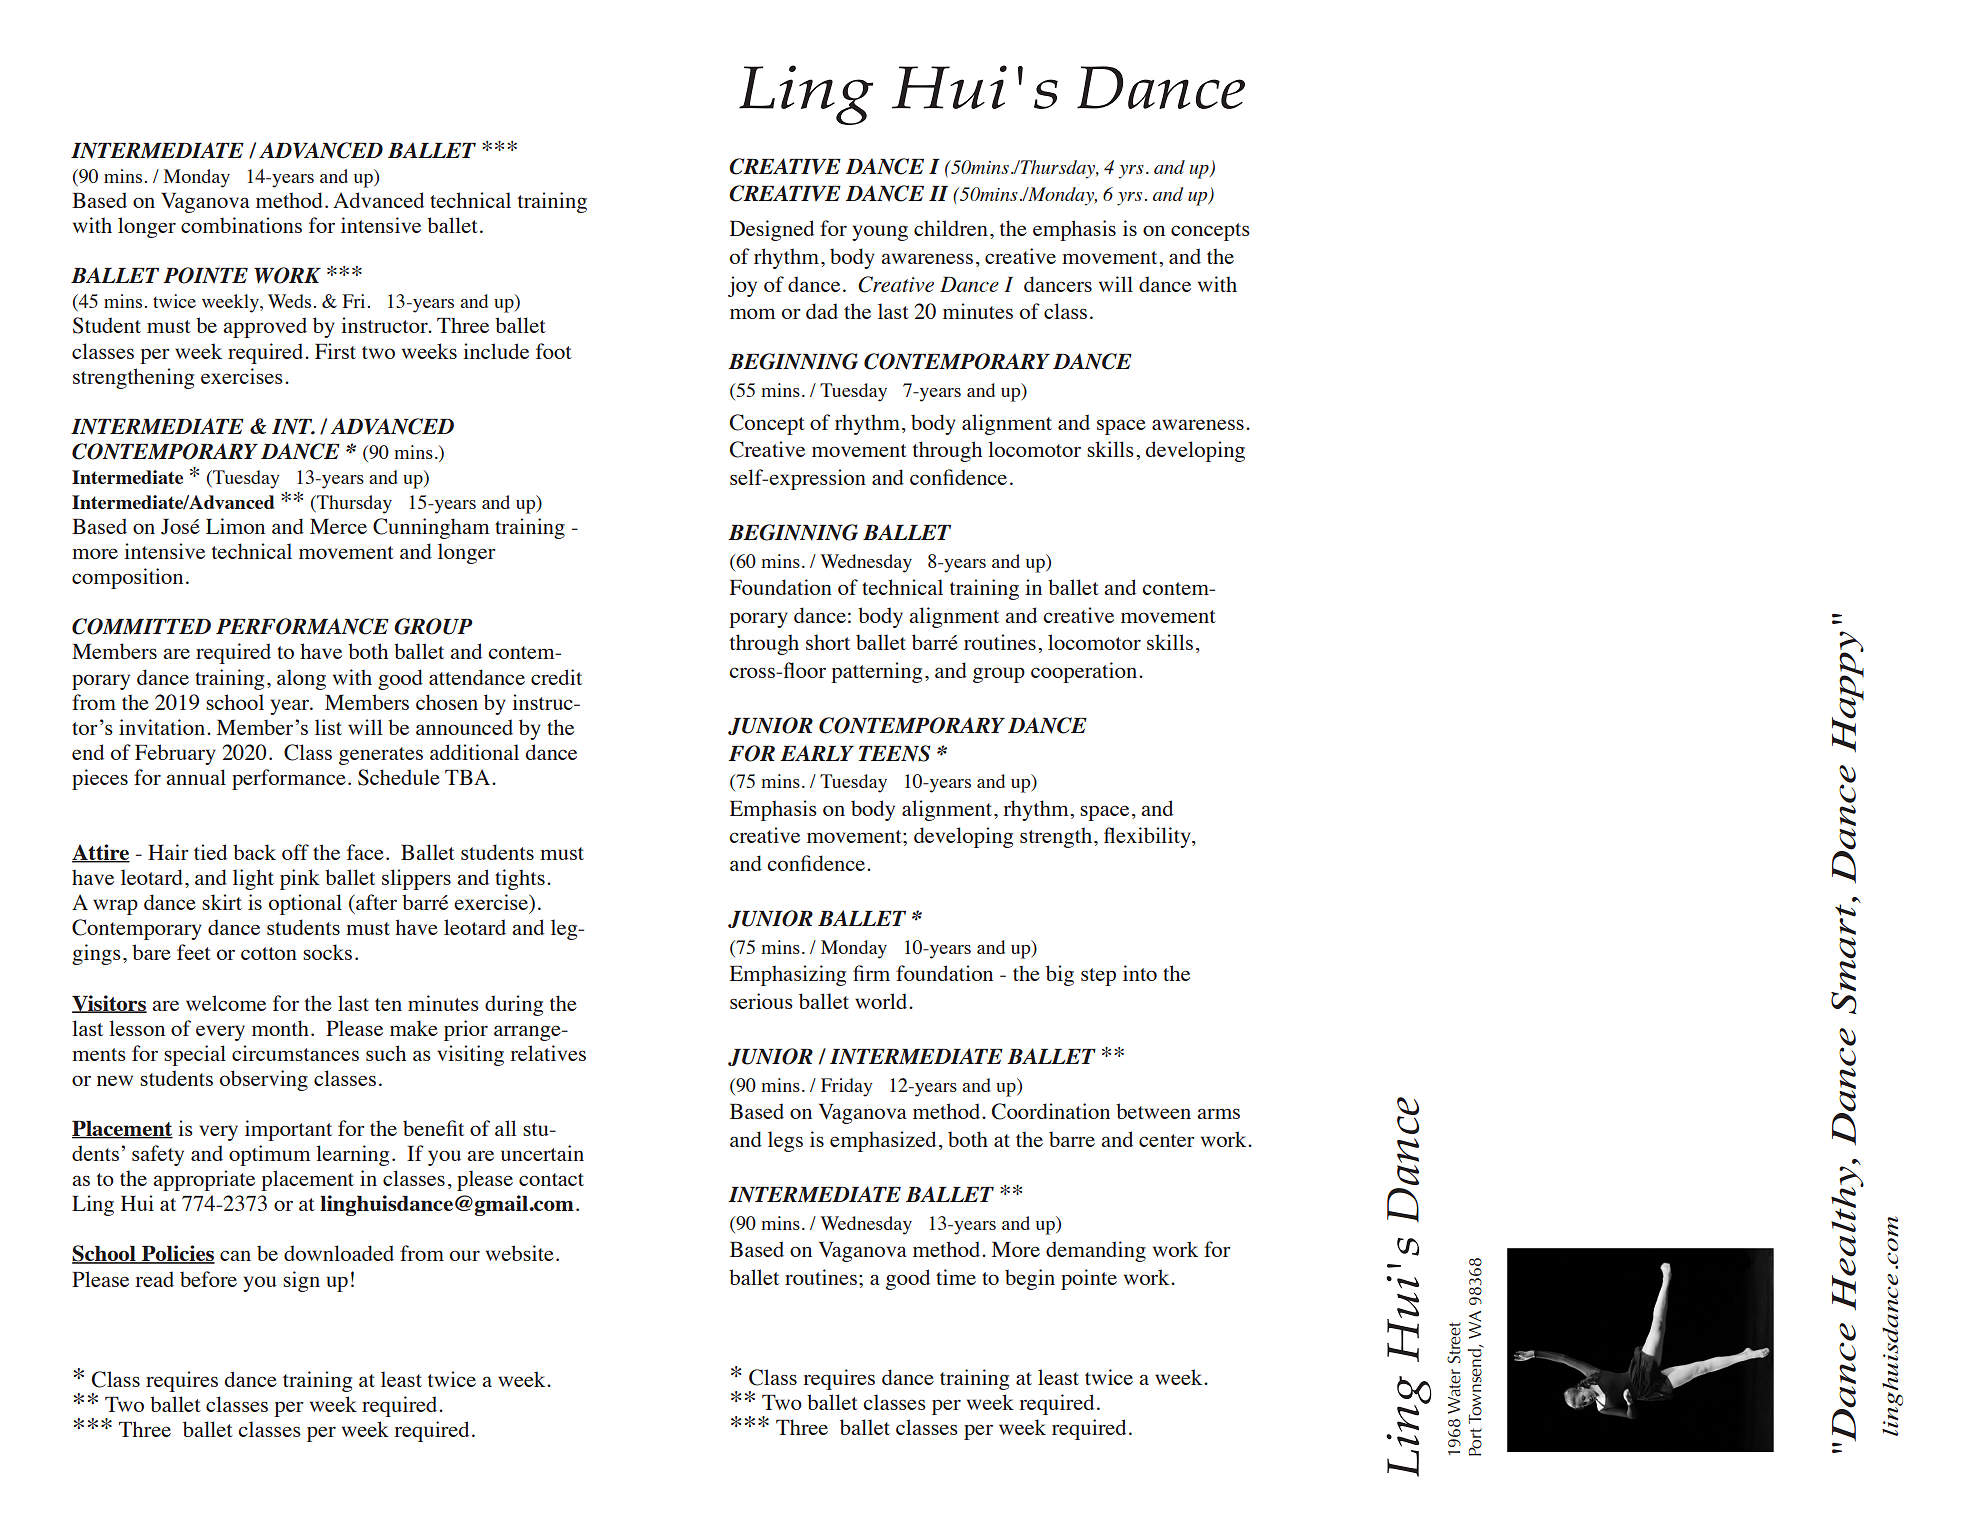  I want to click on can, so click(235, 1255).
